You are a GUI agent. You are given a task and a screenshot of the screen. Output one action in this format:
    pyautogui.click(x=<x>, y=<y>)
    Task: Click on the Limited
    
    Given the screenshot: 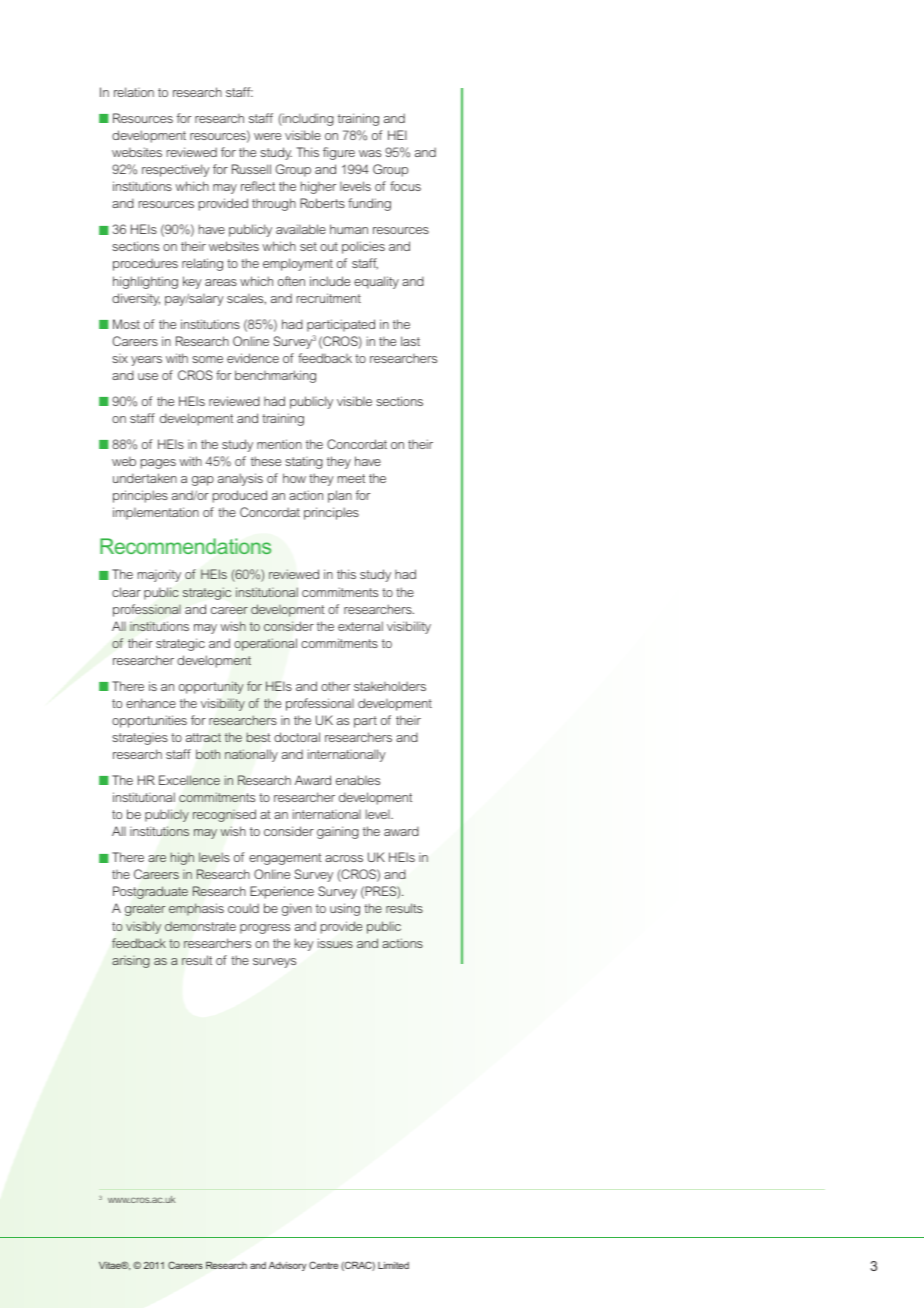 What is the action you would take?
    pyautogui.click(x=393, y=1265)
